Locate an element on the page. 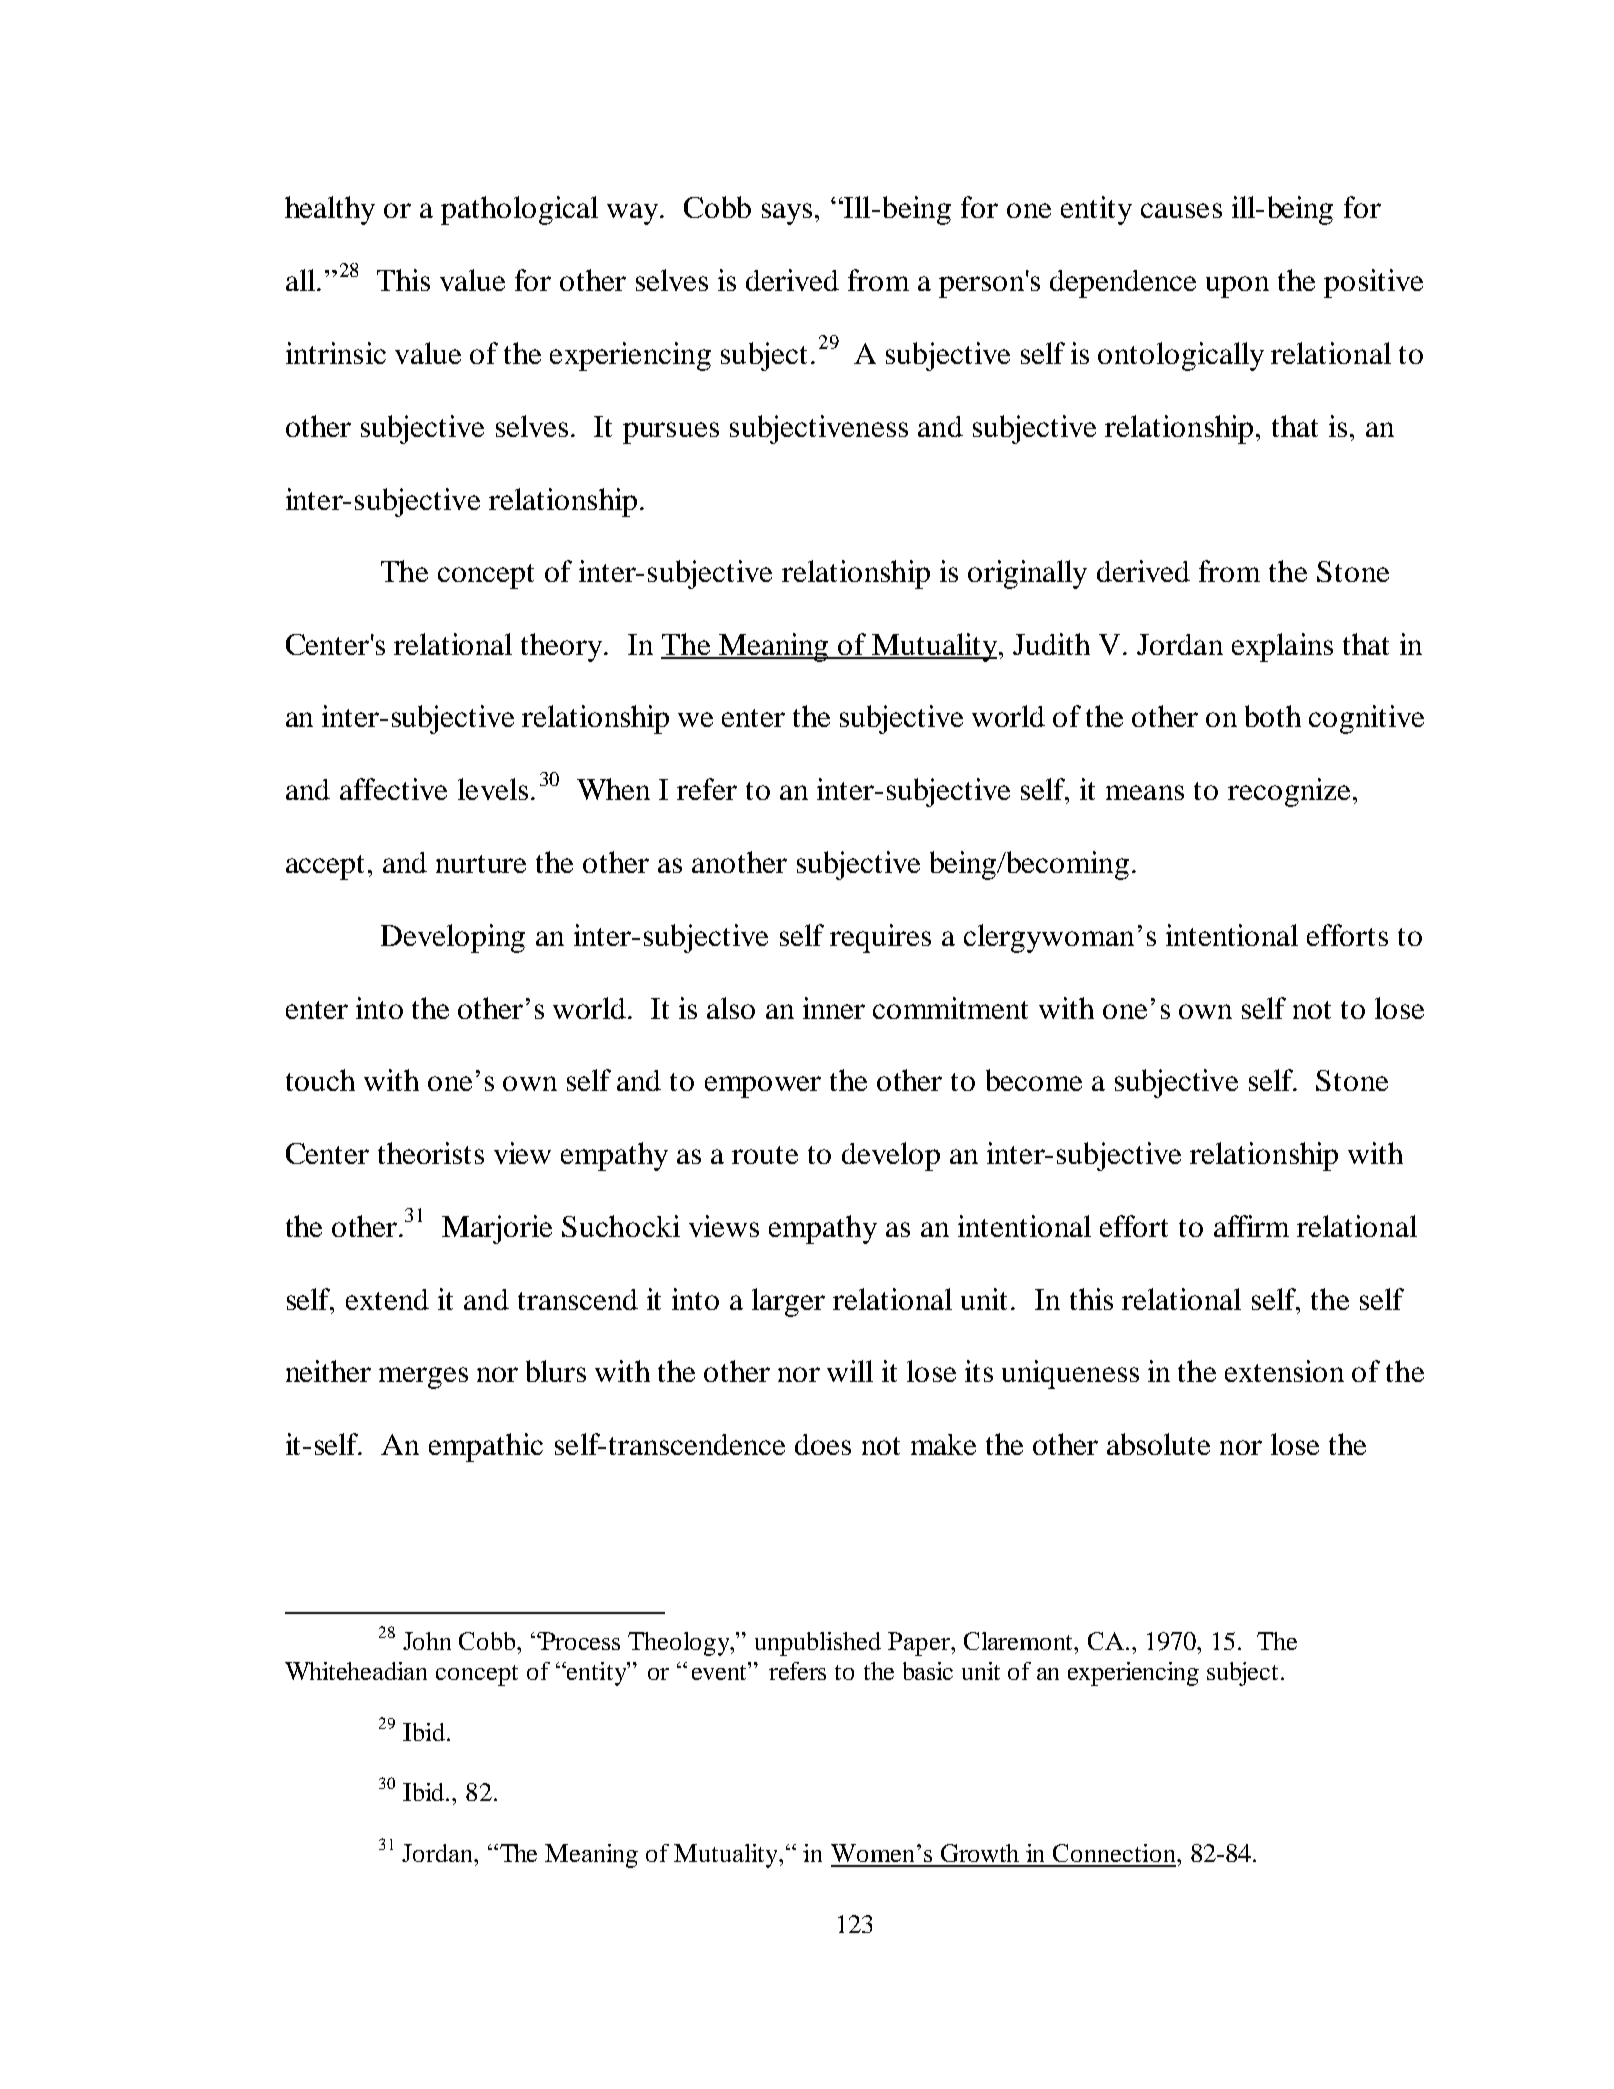 This page has width=1614, height=2089. originally is located at coordinates (1027, 574).
